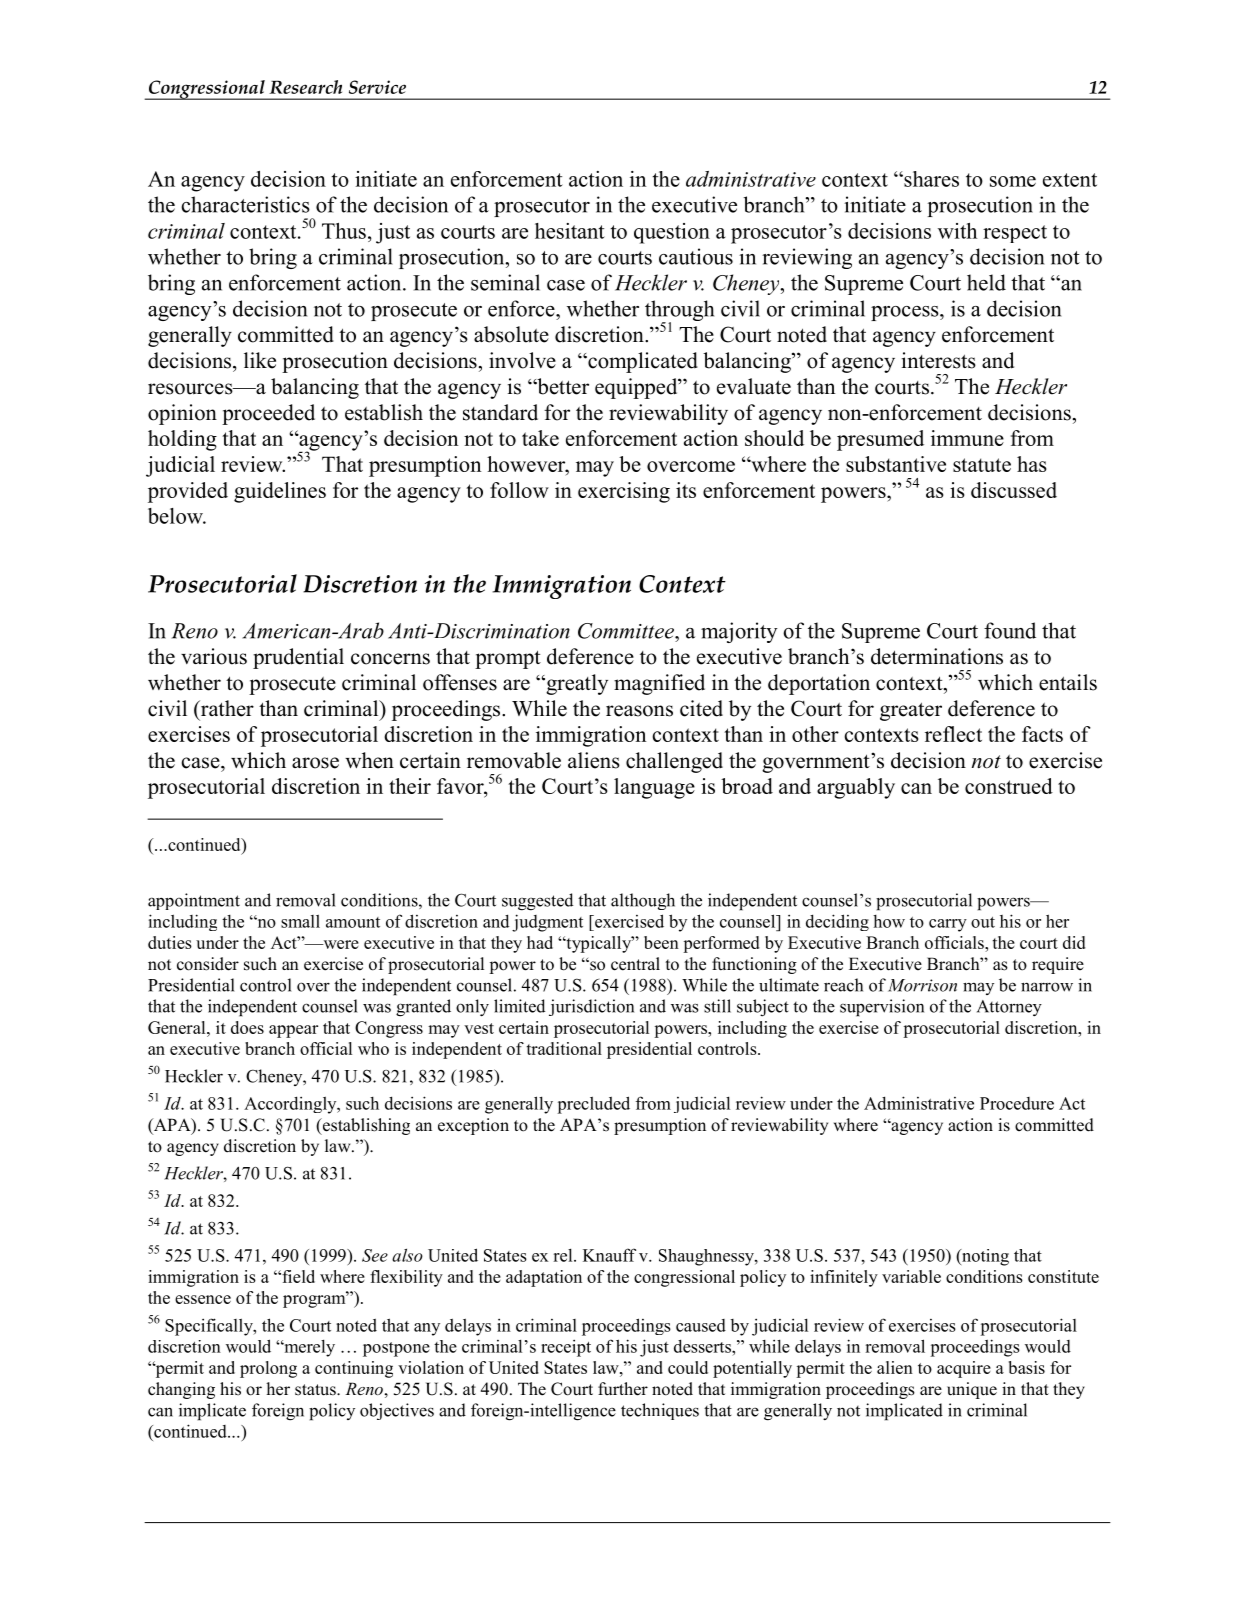 This image has height=1624, width=1255. I want to click on arose, so click(315, 763).
